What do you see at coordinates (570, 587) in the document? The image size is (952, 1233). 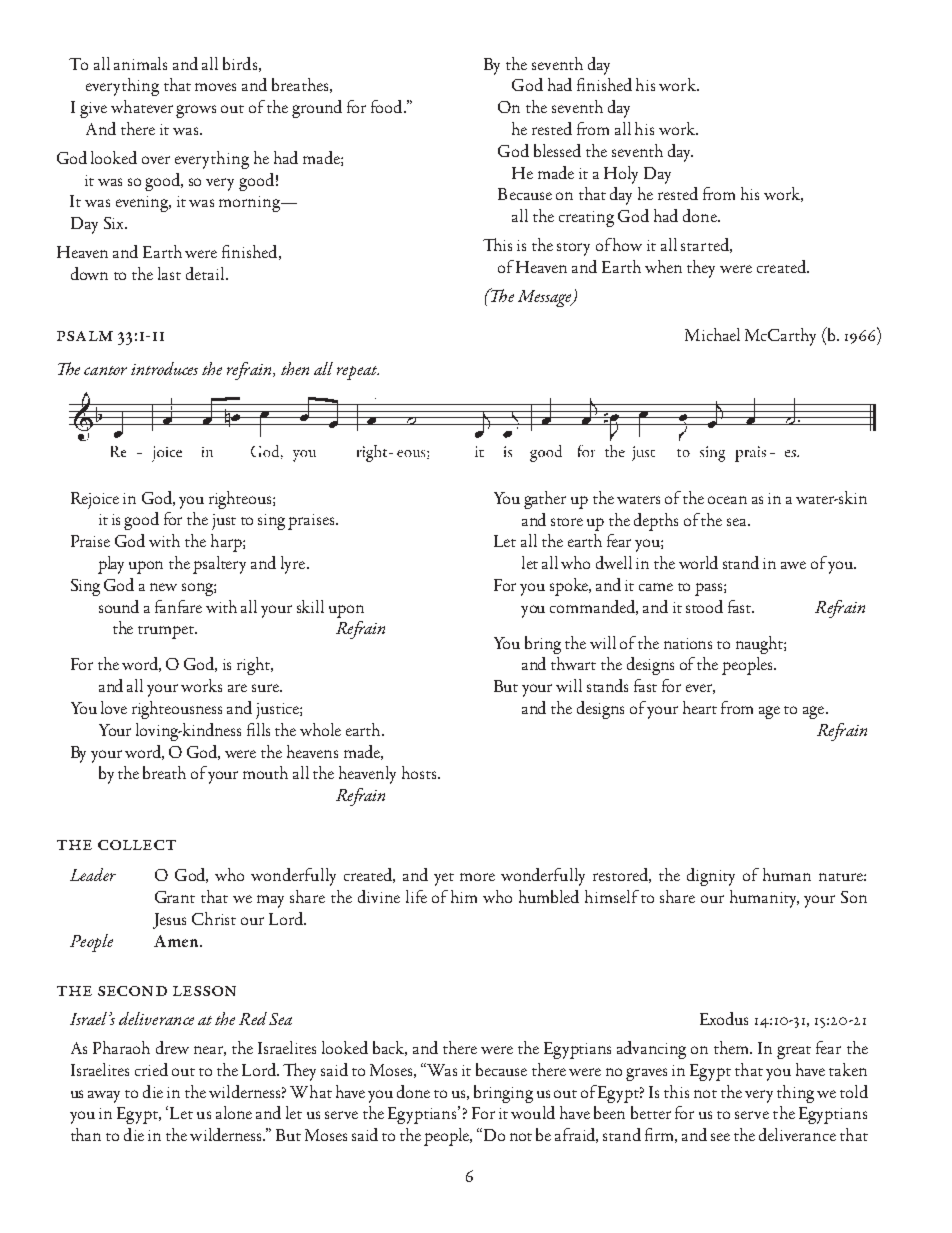 I see `spoke` at bounding box center [570, 587].
